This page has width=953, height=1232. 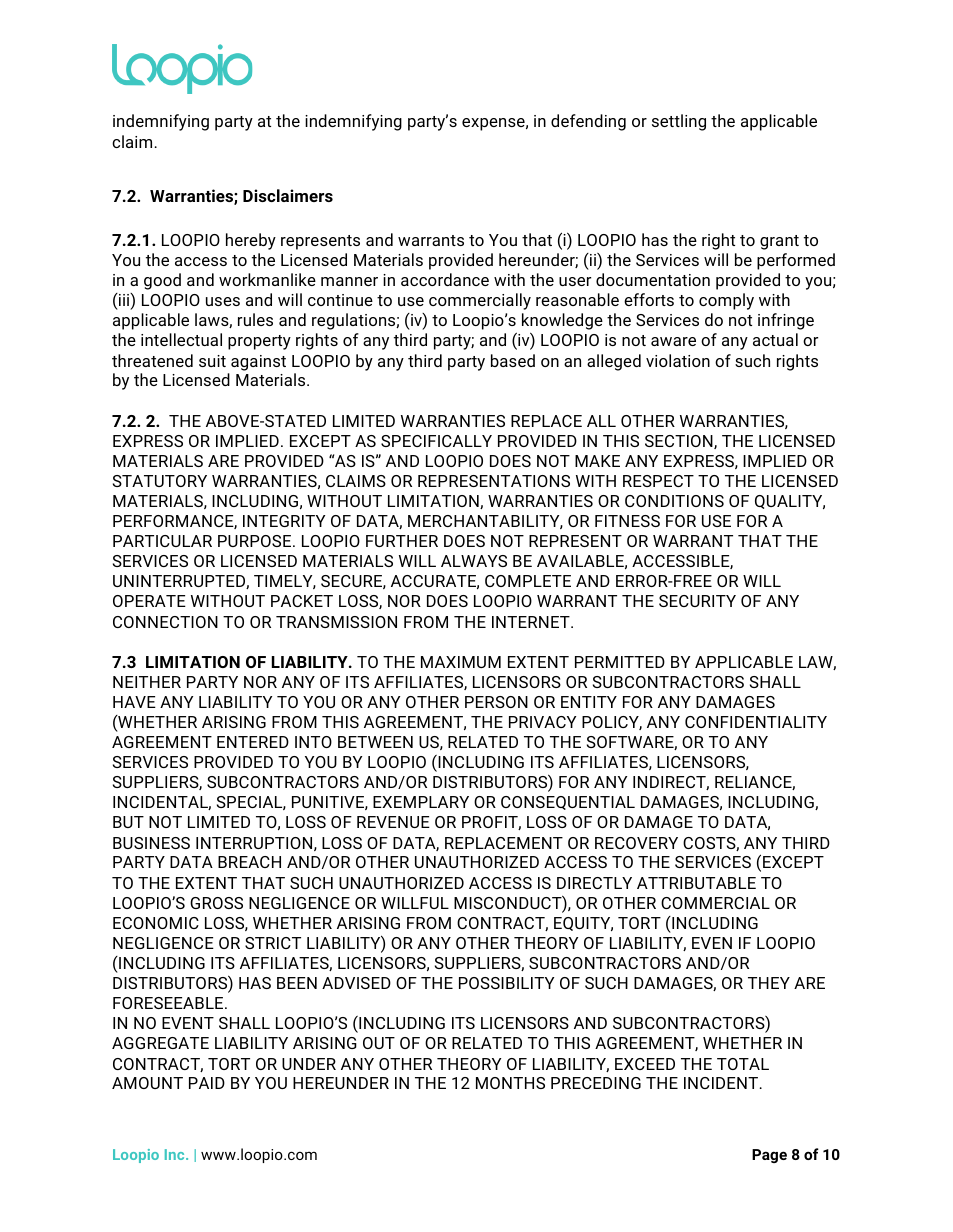 What do you see at coordinates (679, 122) in the page?
I see `settling` at bounding box center [679, 122].
